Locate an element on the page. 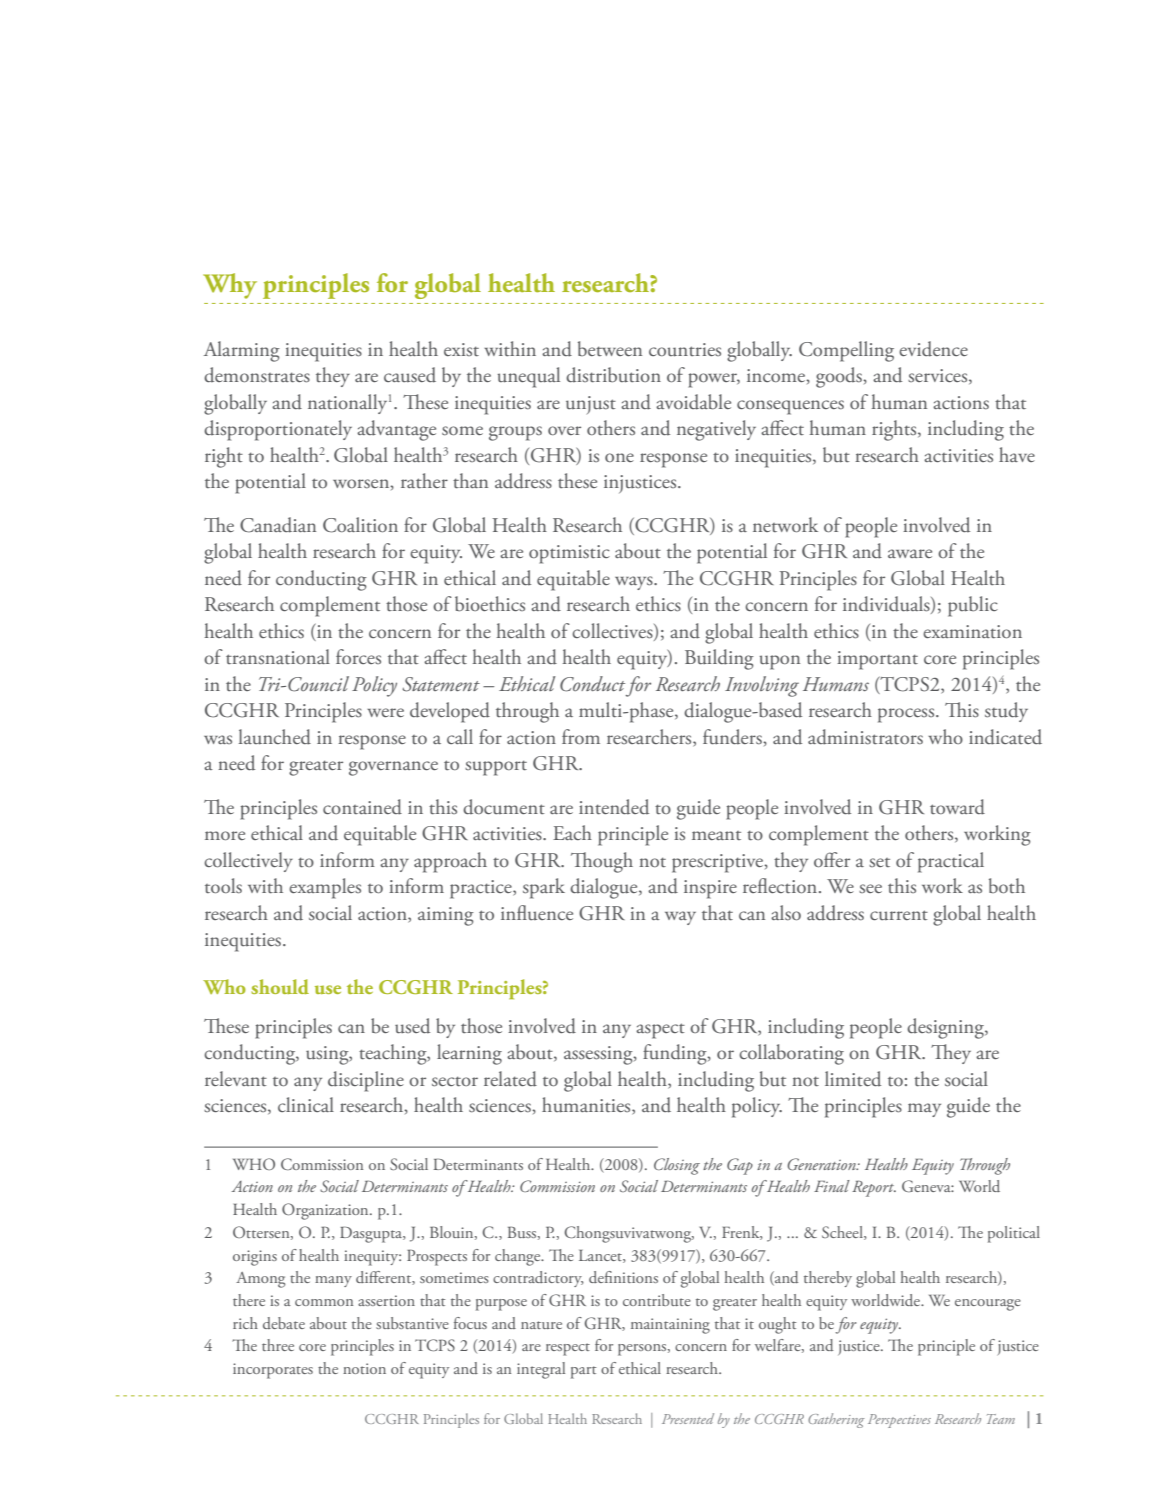  practical is located at coordinates (951, 862).
